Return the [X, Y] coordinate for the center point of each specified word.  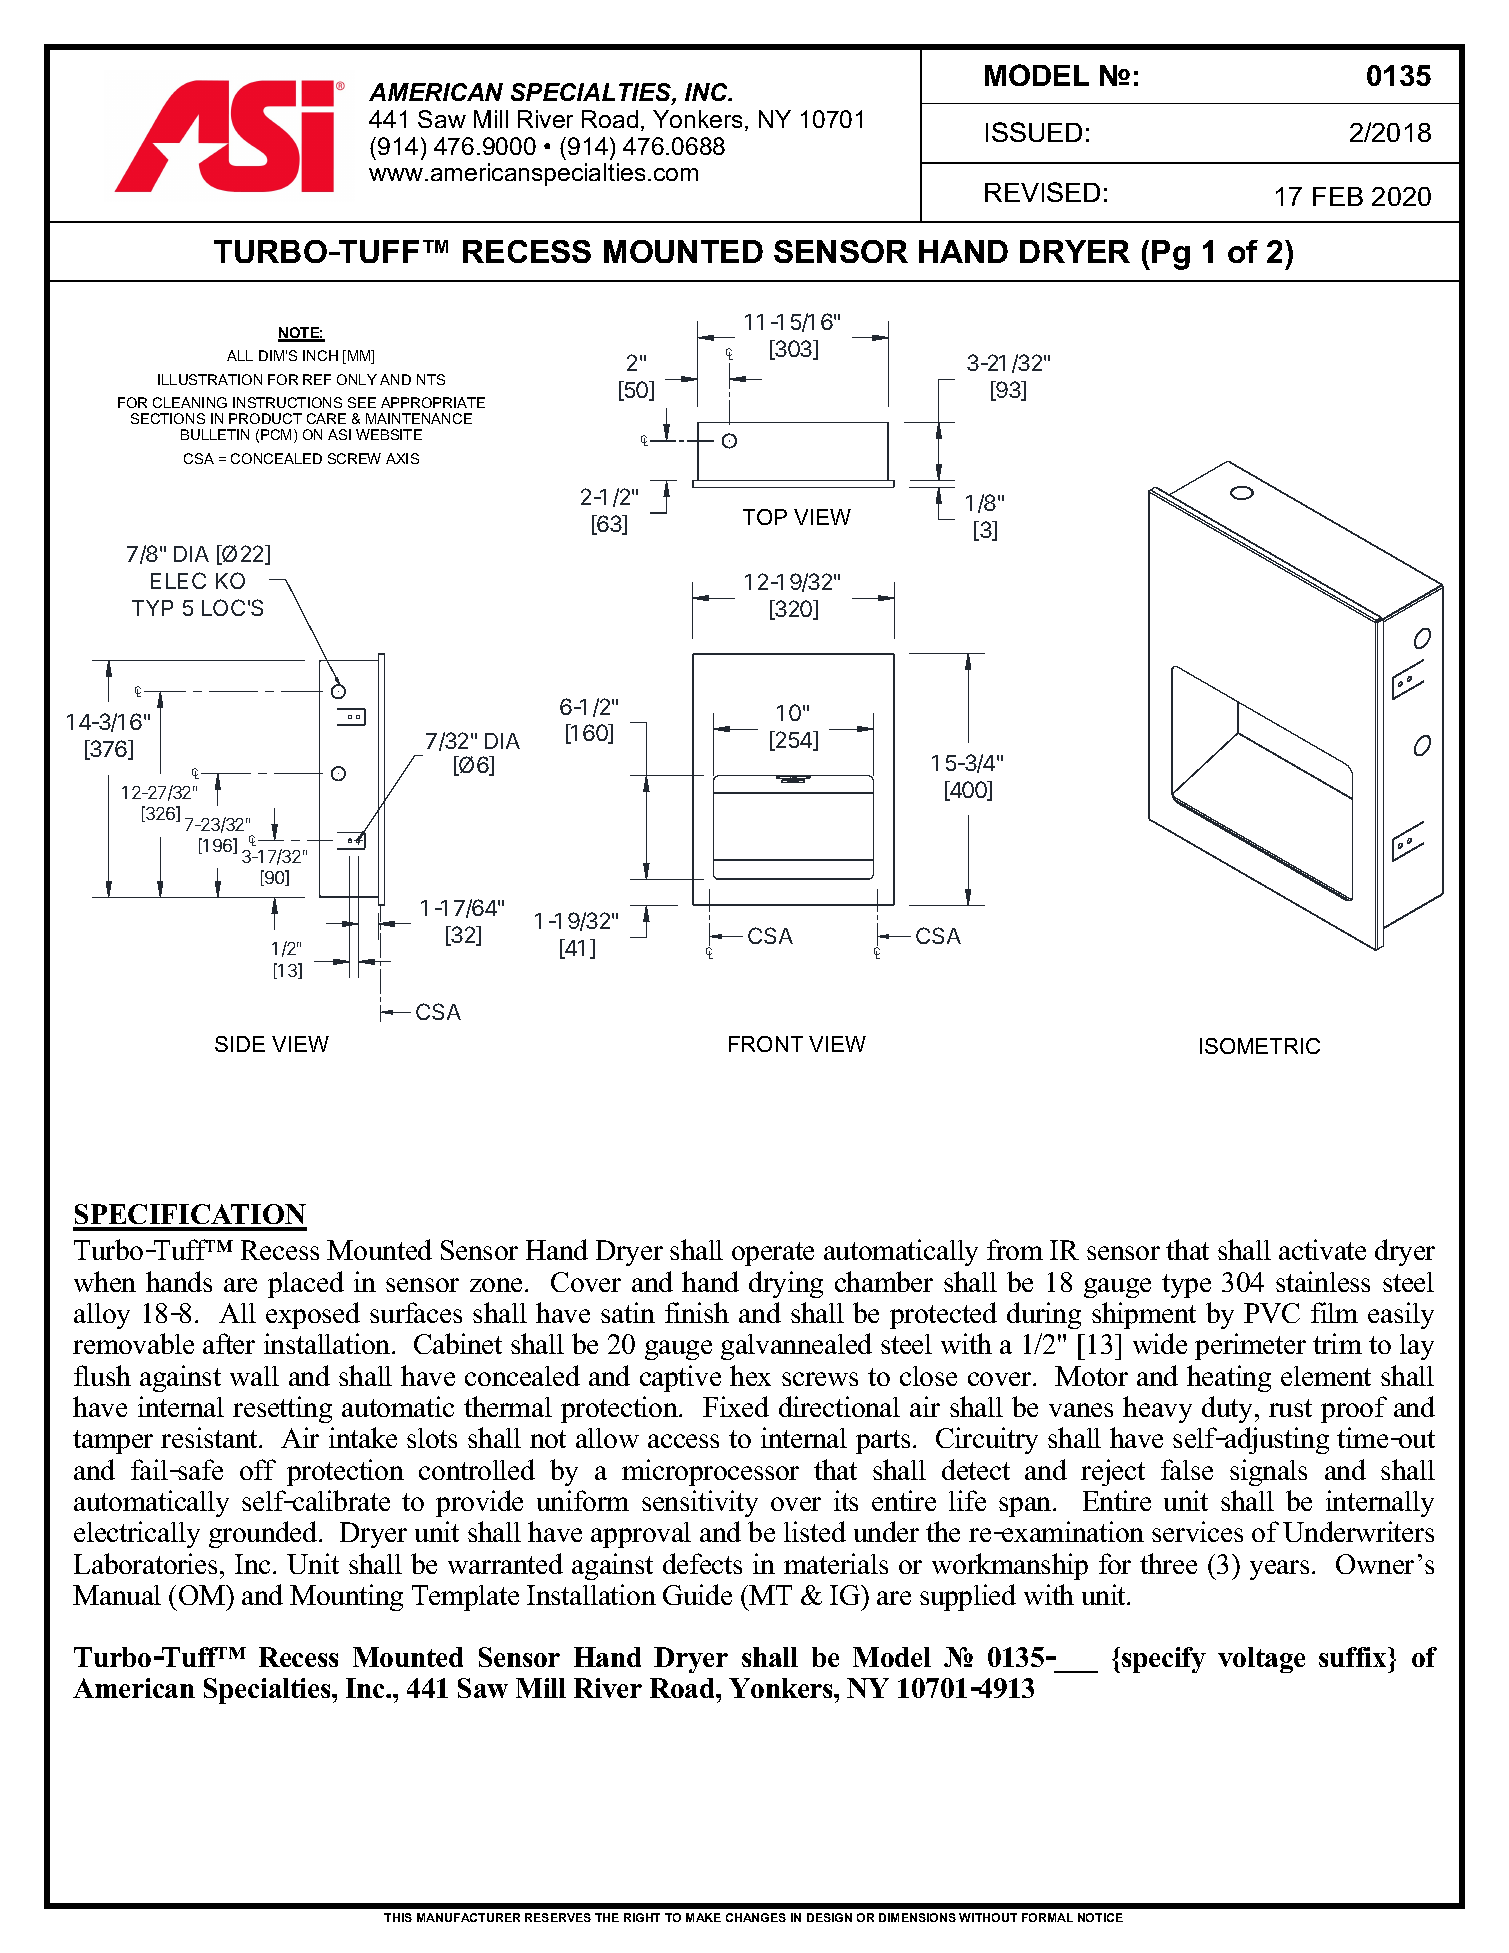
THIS [398, 1917]
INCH [320, 355]
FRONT [766, 1044]
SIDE [240, 1044]
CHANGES [756, 1917]
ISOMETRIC [1260, 1046]
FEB [1338, 196]
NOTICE [1100, 1917]
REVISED [1042, 192]
